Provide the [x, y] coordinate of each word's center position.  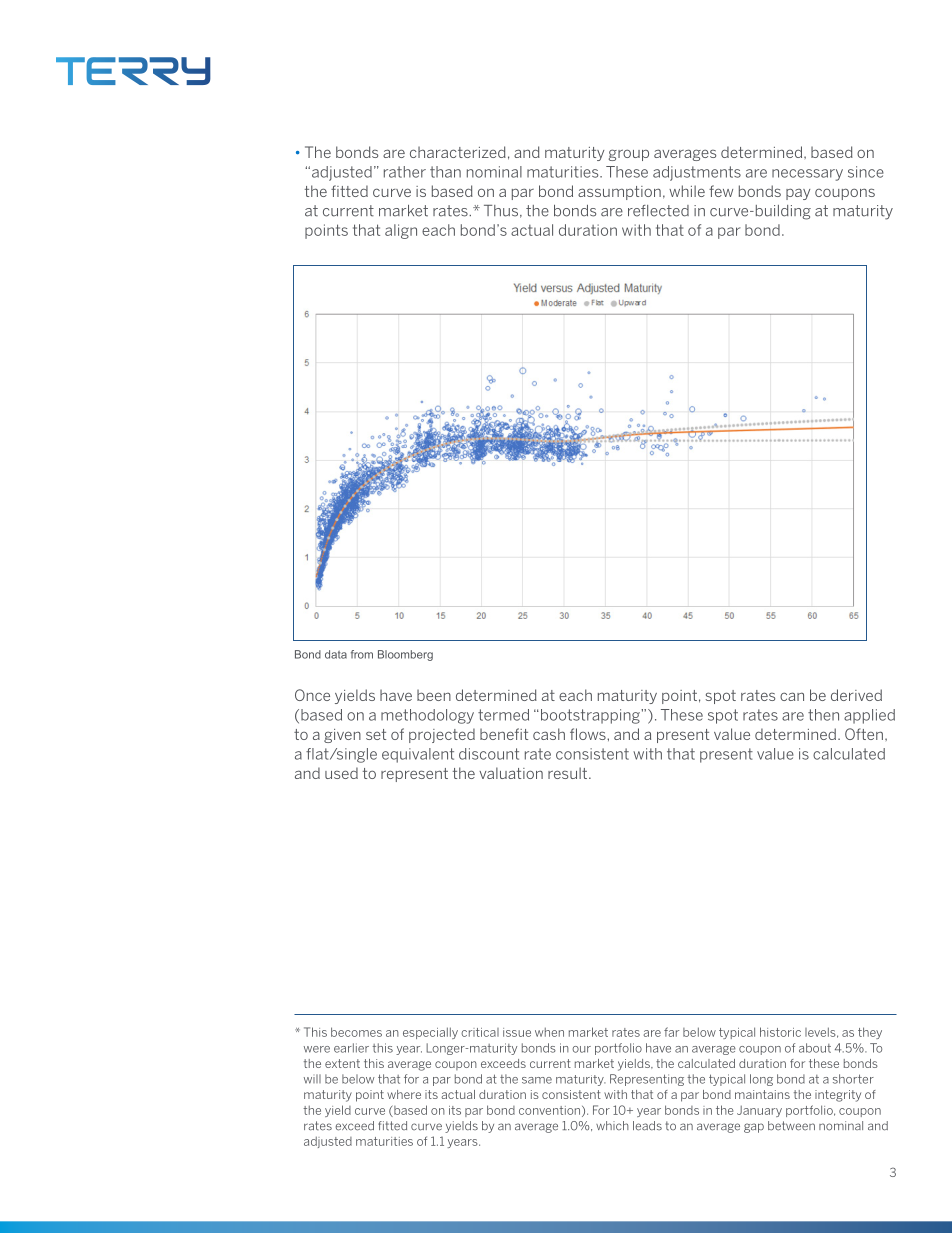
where [404, 1094]
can [792, 696]
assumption [619, 193]
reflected [658, 211]
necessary [807, 175]
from [362, 654]
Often [864, 734]
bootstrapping [591, 716]
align [401, 231]
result [567, 773]
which [612, 1126]
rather [405, 172]
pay [798, 194]
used [341, 773]
